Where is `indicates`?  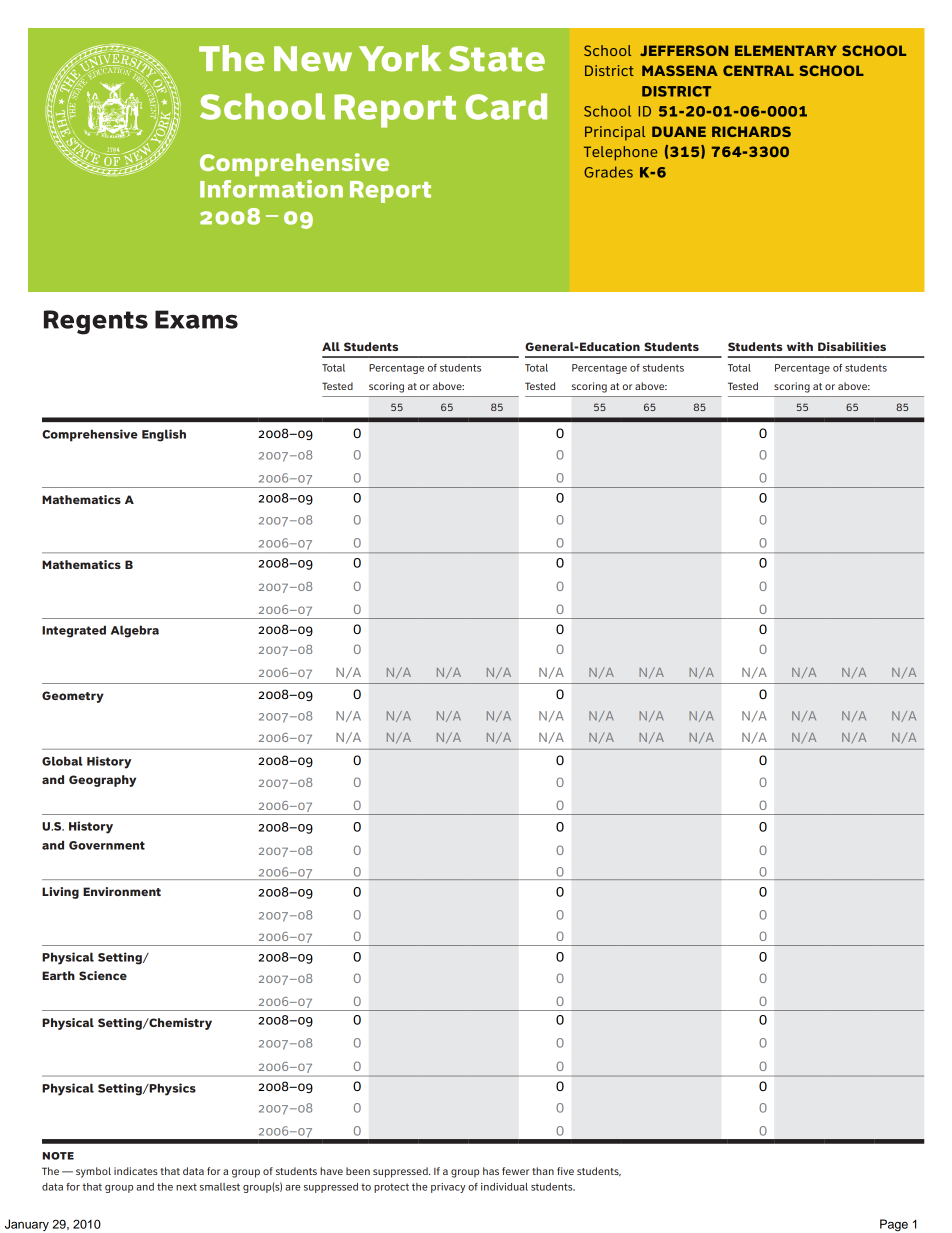 indicates is located at coordinates (136, 1171).
